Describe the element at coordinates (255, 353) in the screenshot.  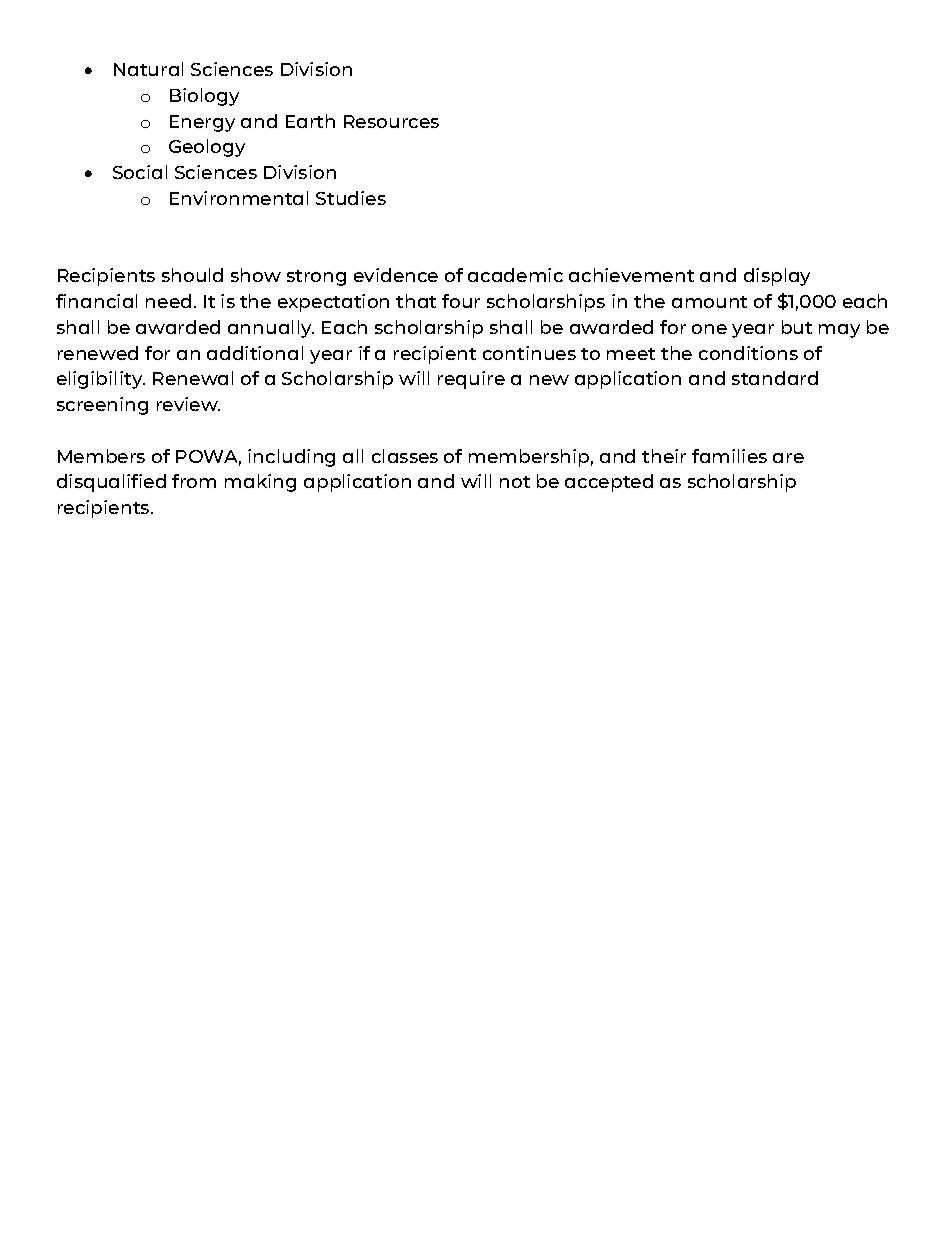
I see `additional` at that location.
